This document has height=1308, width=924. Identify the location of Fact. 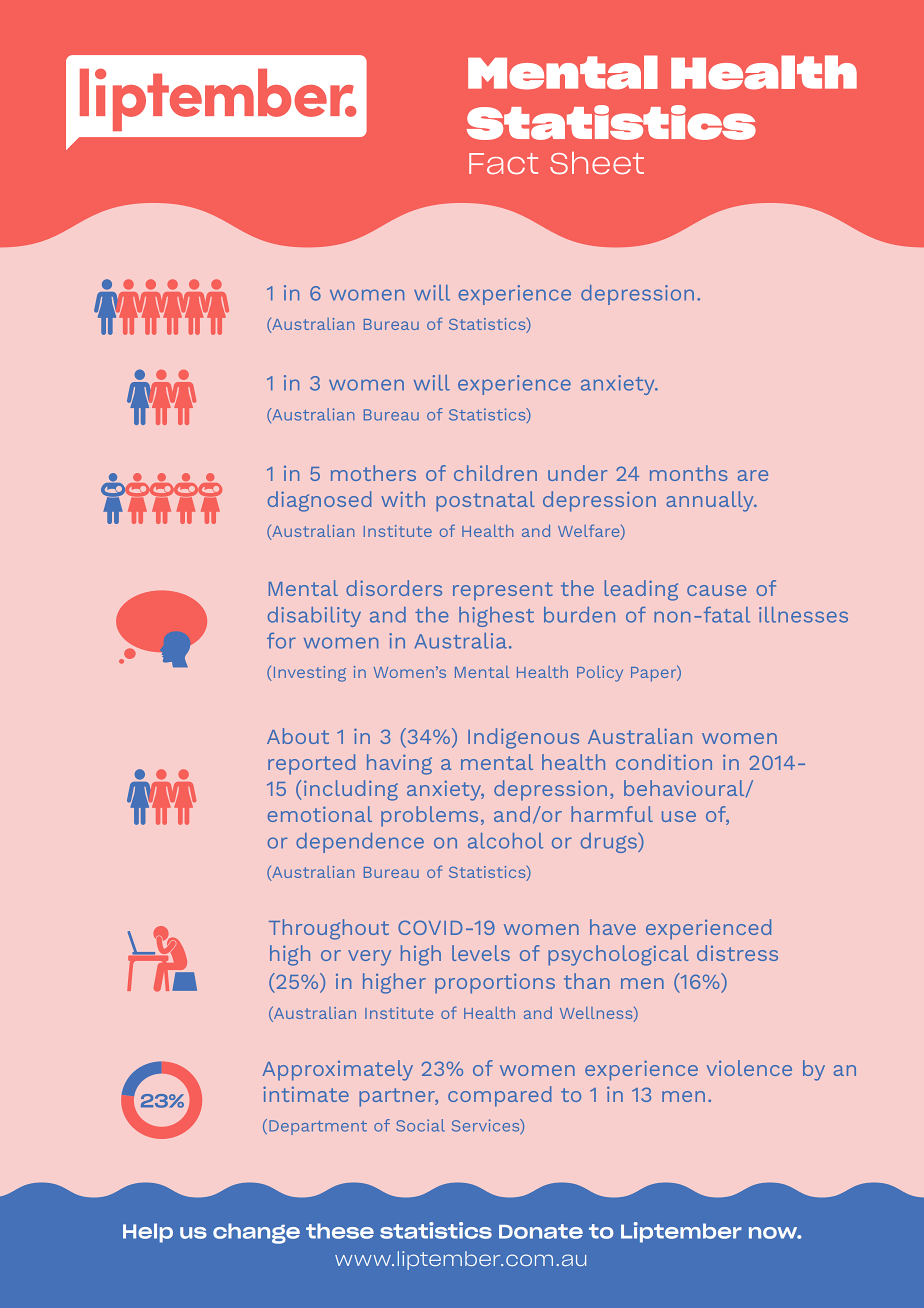
(503, 163).
